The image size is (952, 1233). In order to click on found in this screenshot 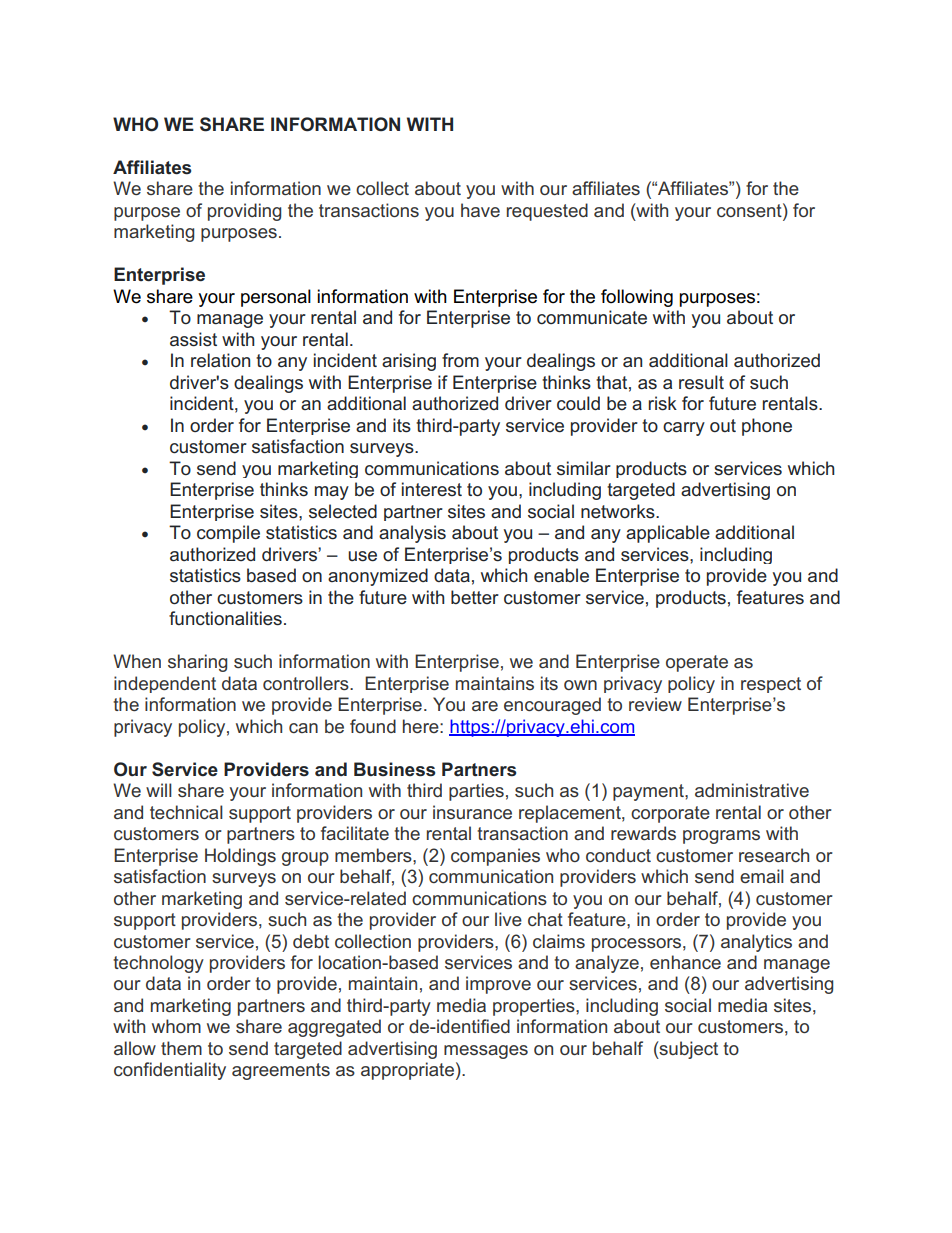, I will do `click(373, 726)`.
